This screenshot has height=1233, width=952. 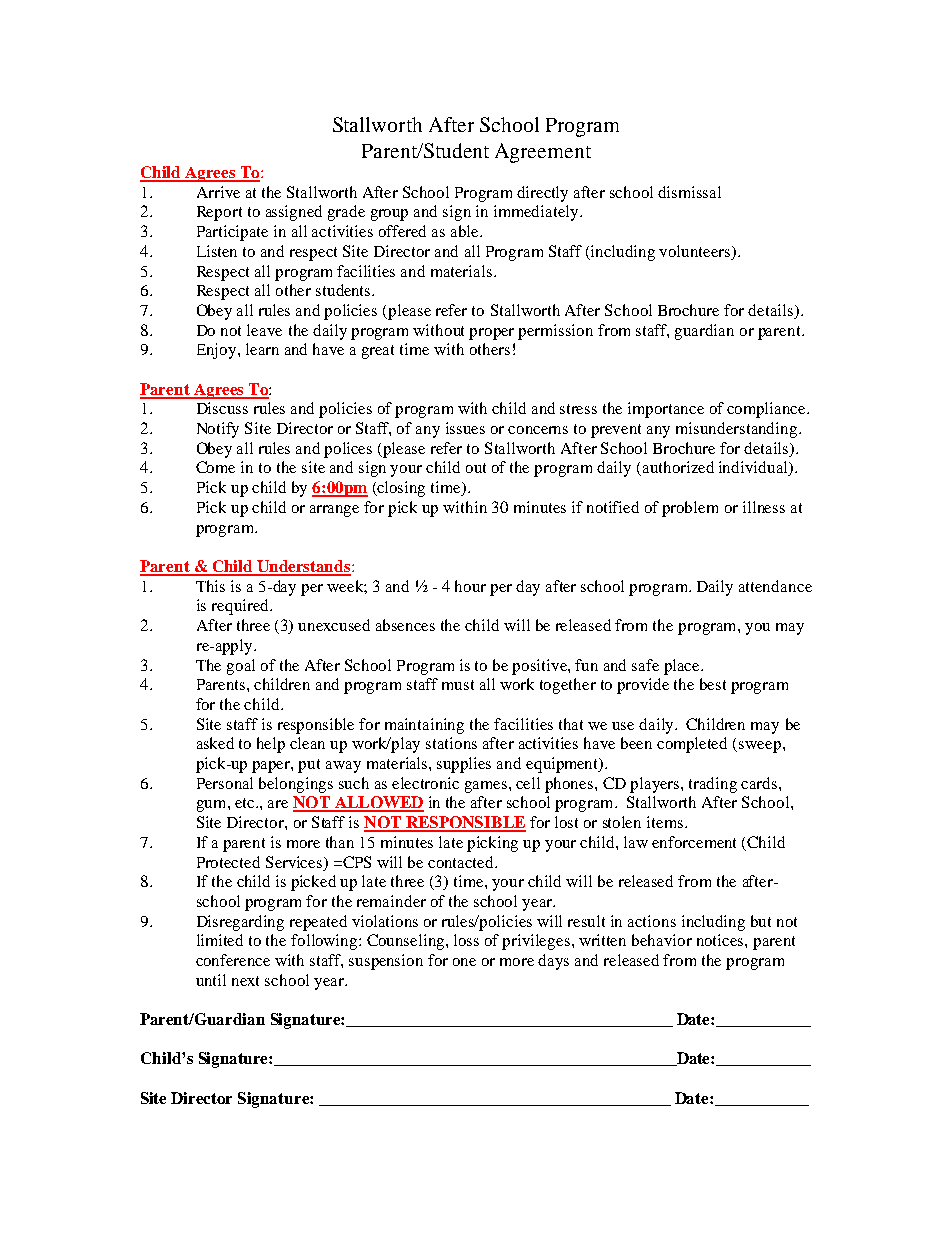 What do you see at coordinates (689, 192) in the screenshot?
I see `dismissal` at bounding box center [689, 192].
